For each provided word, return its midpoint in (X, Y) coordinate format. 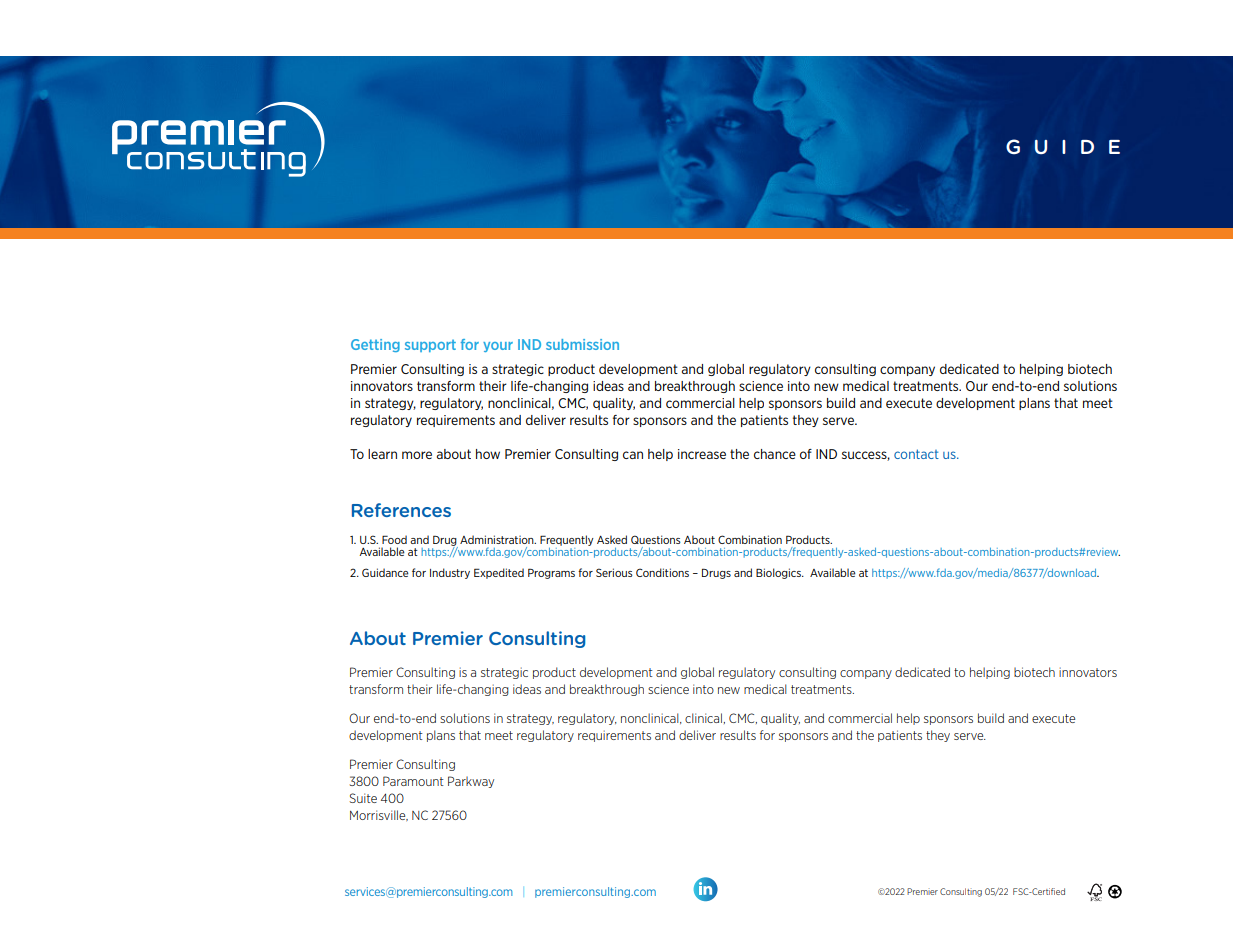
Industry (450, 573)
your (498, 347)
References (401, 510)
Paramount (413, 781)
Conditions (662, 572)
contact (916, 454)
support (430, 345)
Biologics (779, 573)
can (633, 455)
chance (775, 454)
